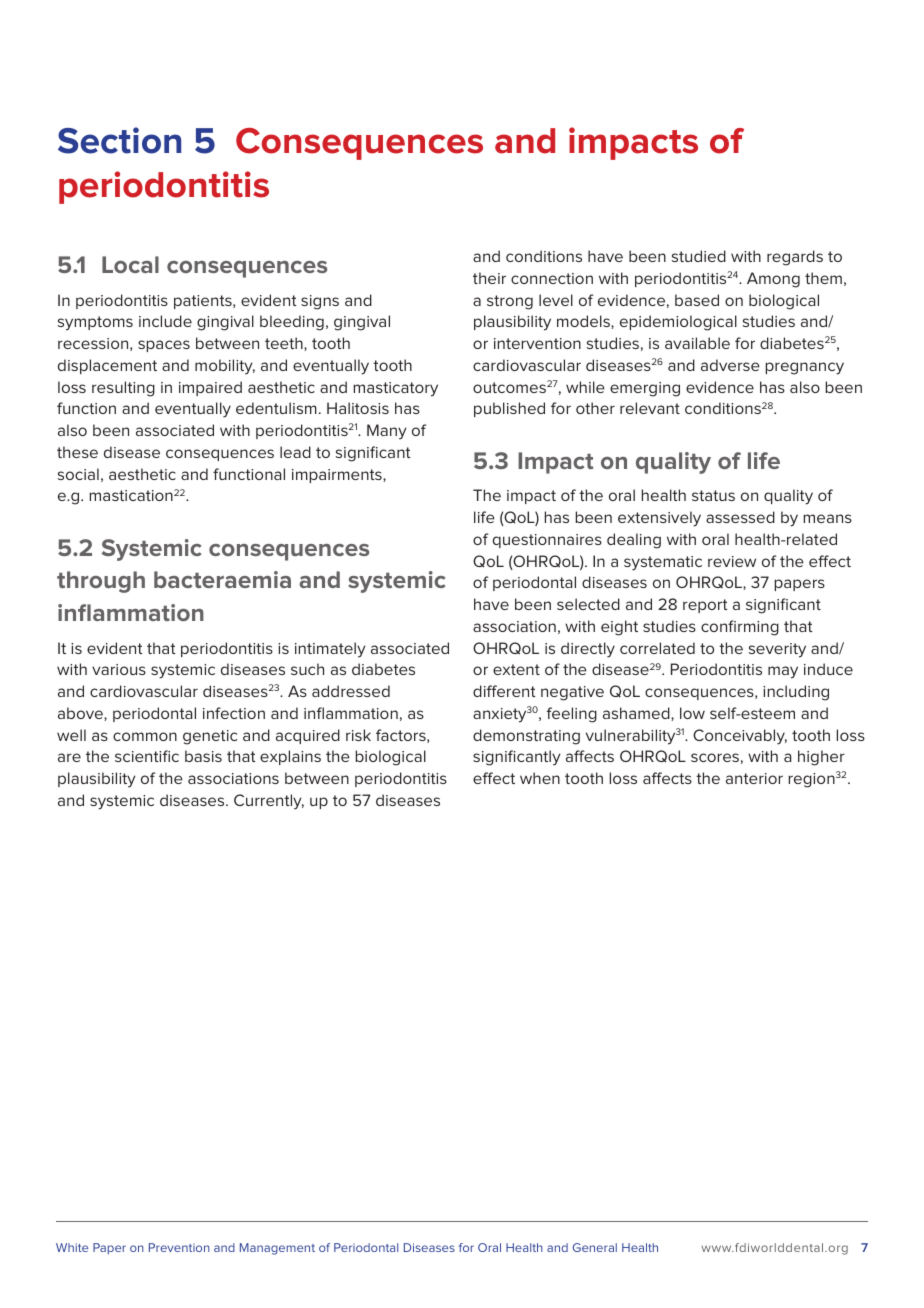 The height and width of the screenshot is (1308, 924). Describe the element at coordinates (504, 691) in the screenshot. I see `different` at that location.
